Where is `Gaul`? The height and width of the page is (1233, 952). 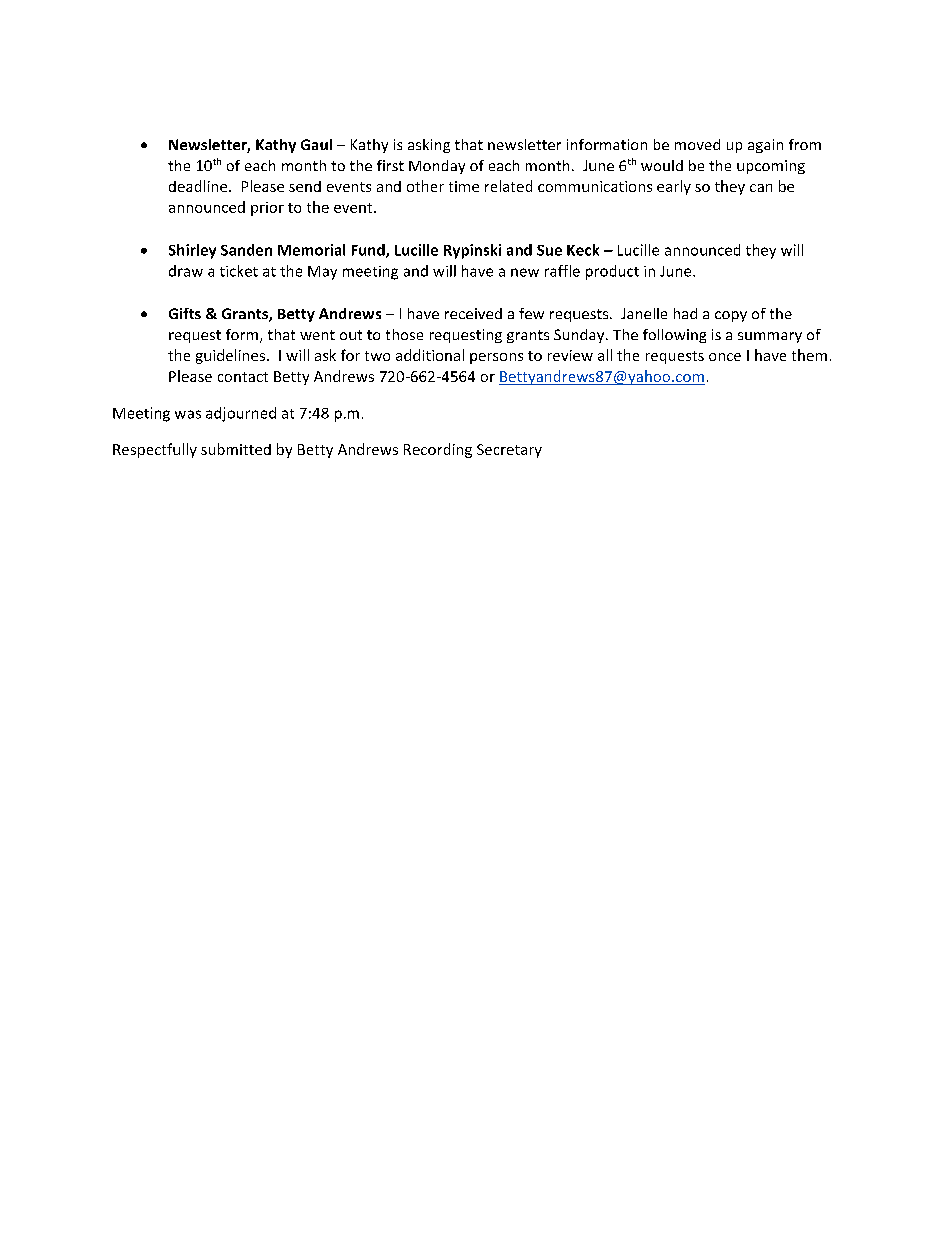 Gaul is located at coordinates (316, 144).
